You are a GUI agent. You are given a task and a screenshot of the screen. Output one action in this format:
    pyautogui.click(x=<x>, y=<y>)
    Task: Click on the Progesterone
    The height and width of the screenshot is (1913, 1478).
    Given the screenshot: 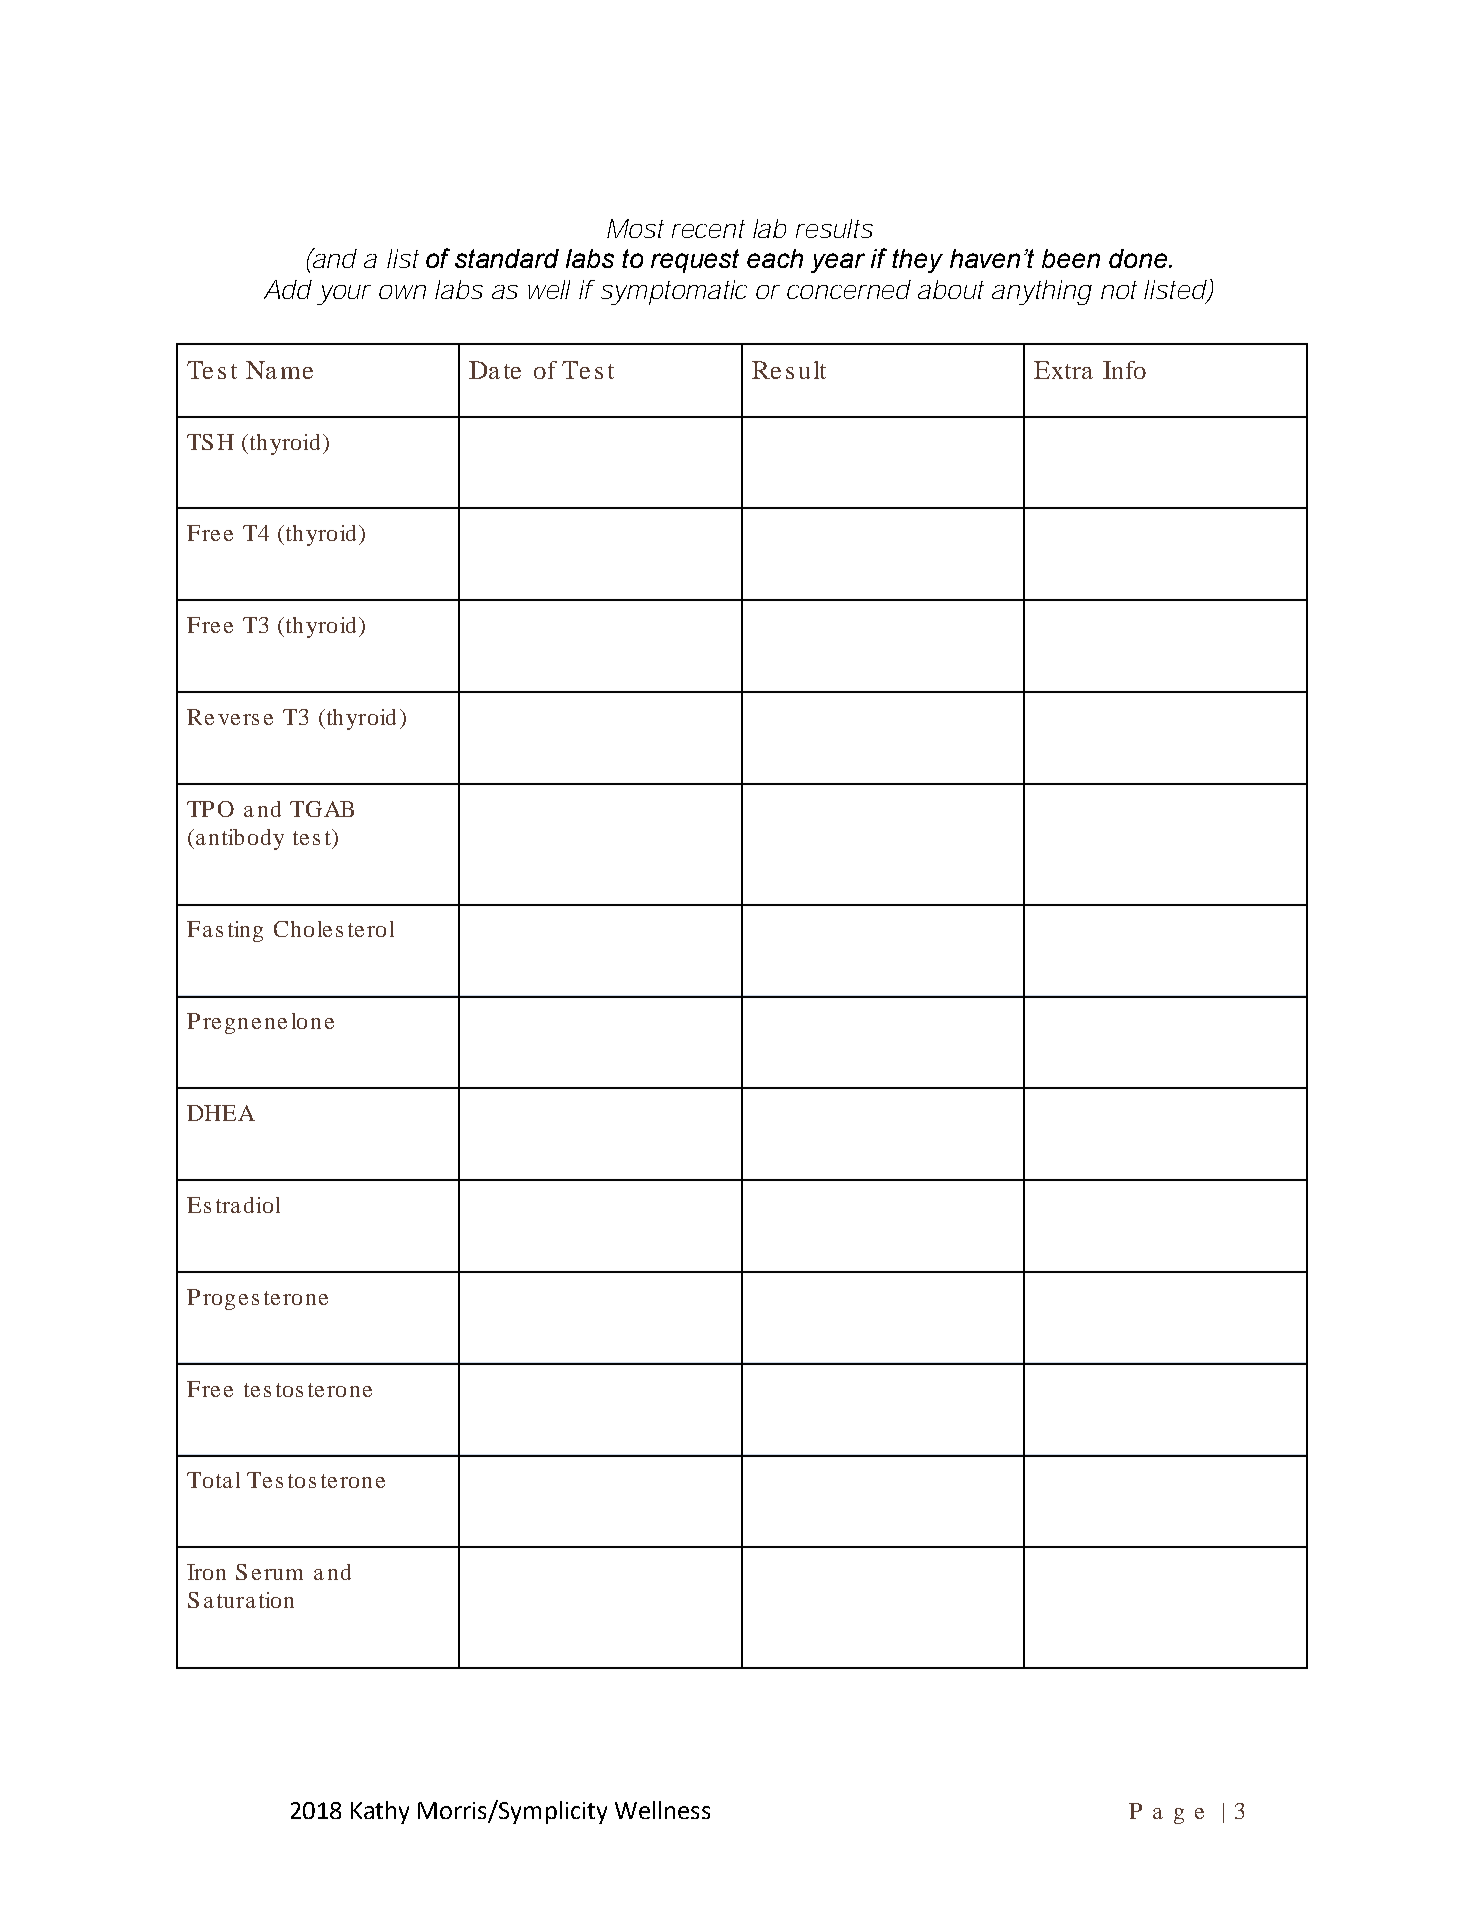 What is the action you would take?
    pyautogui.click(x=257, y=1299)
